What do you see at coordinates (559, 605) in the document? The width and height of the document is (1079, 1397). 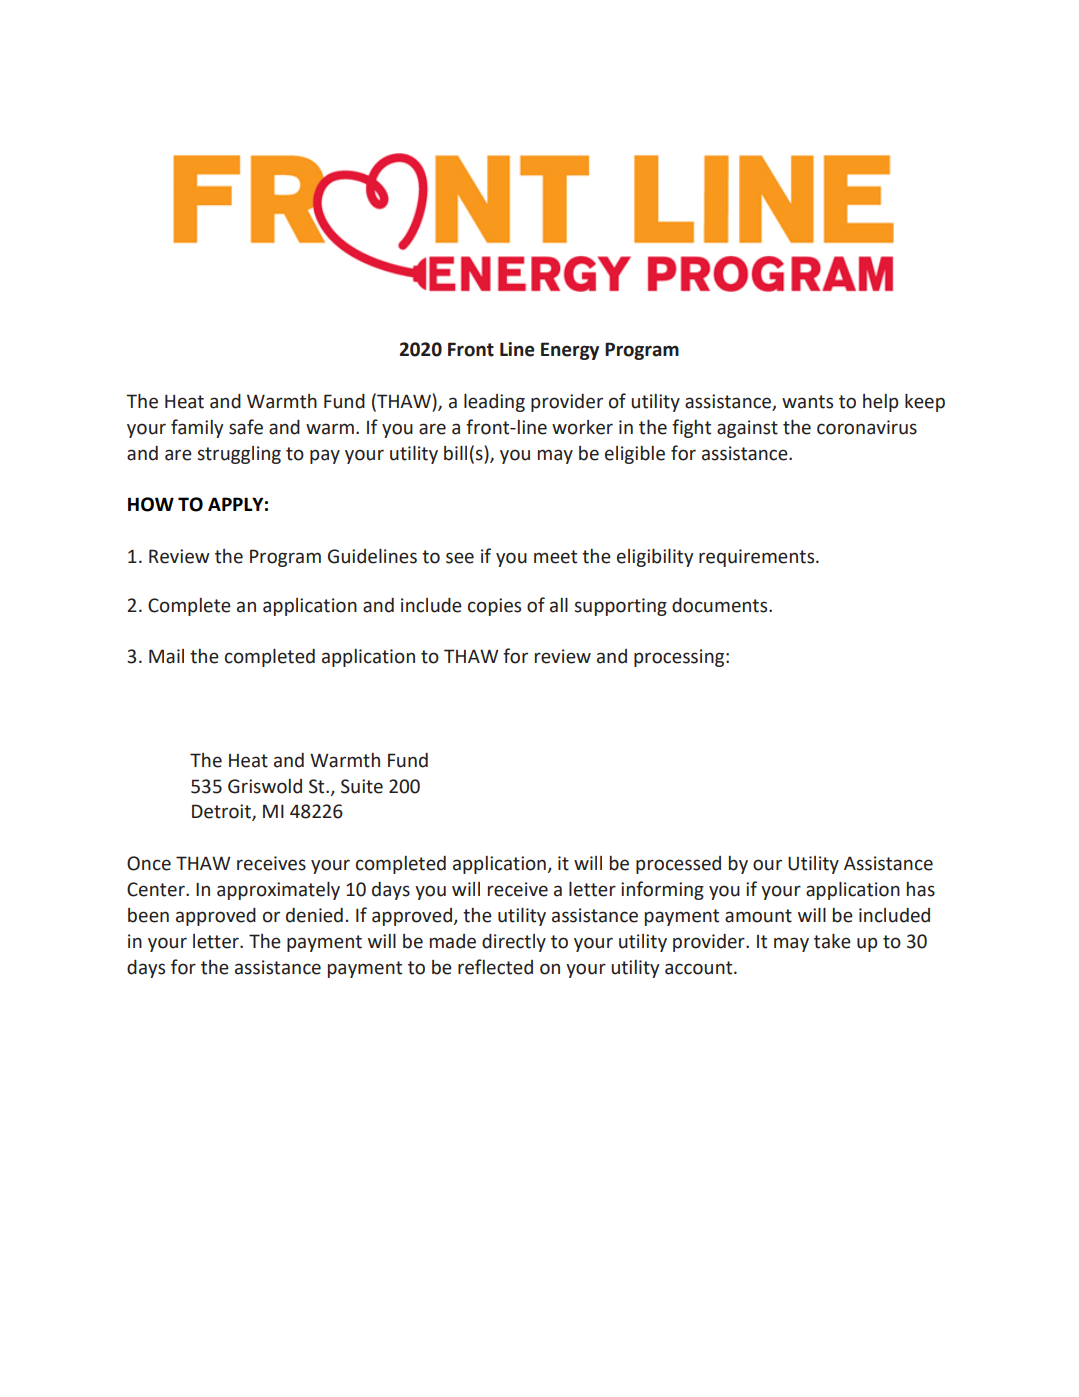 I see `all` at bounding box center [559, 605].
